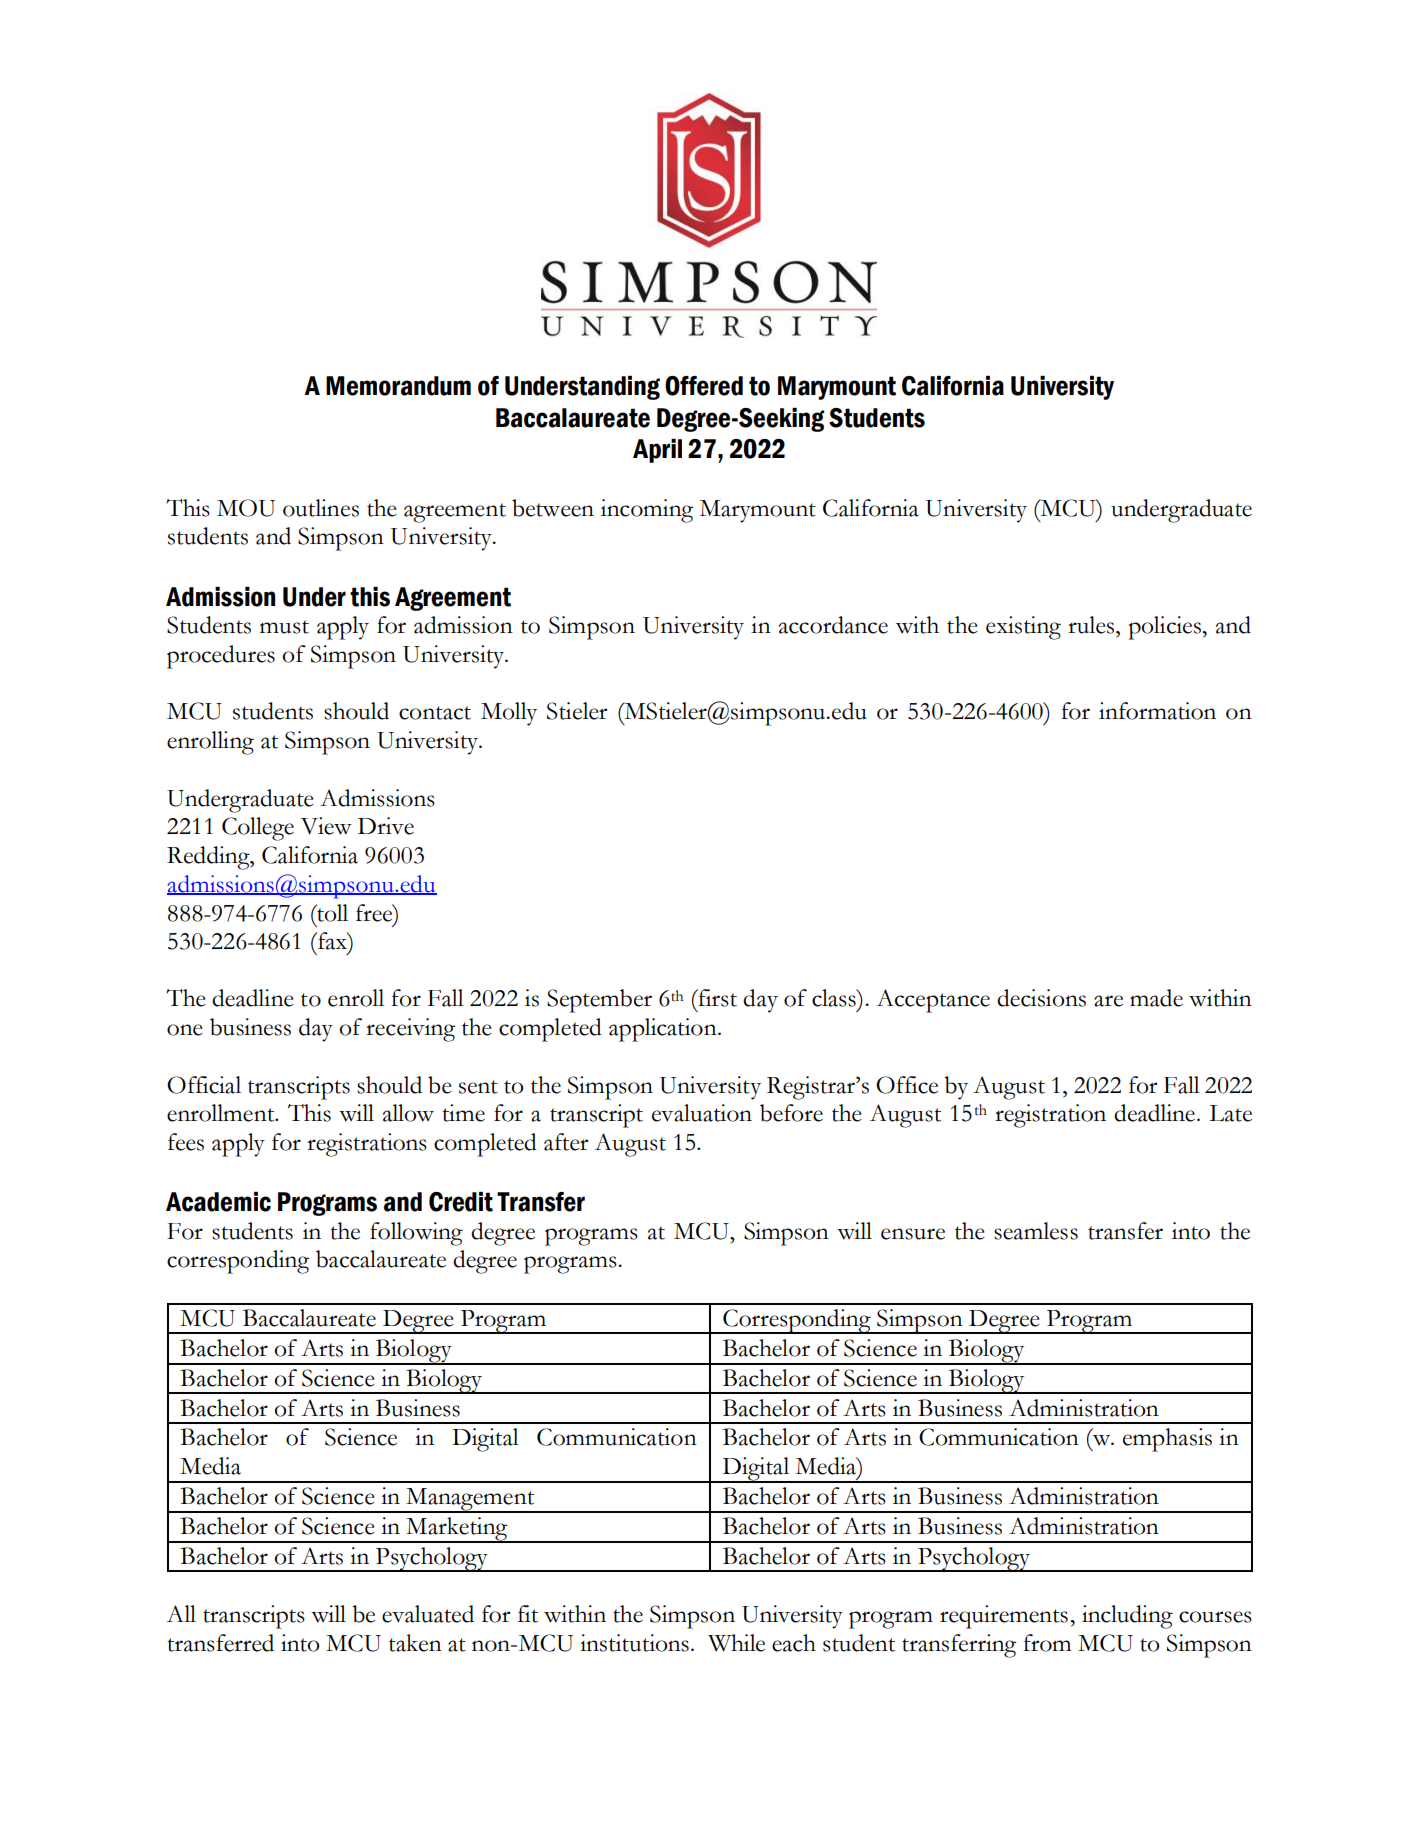 The width and height of the image is (1419, 1837). I want to click on information, so click(1157, 711).
